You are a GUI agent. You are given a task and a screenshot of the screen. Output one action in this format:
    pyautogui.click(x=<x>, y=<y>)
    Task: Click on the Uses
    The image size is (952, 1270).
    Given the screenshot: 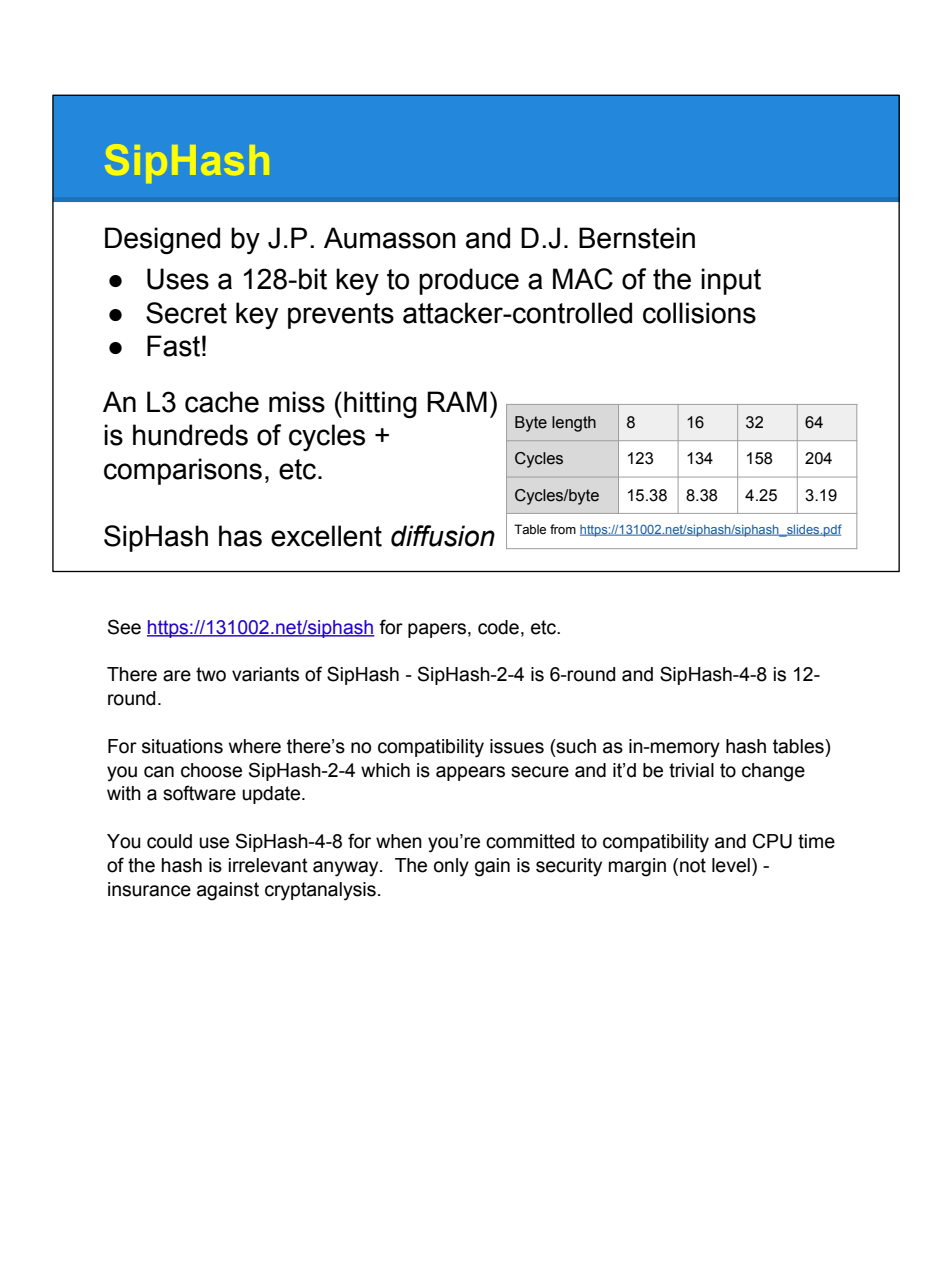 What is the action you would take?
    pyautogui.click(x=178, y=279)
